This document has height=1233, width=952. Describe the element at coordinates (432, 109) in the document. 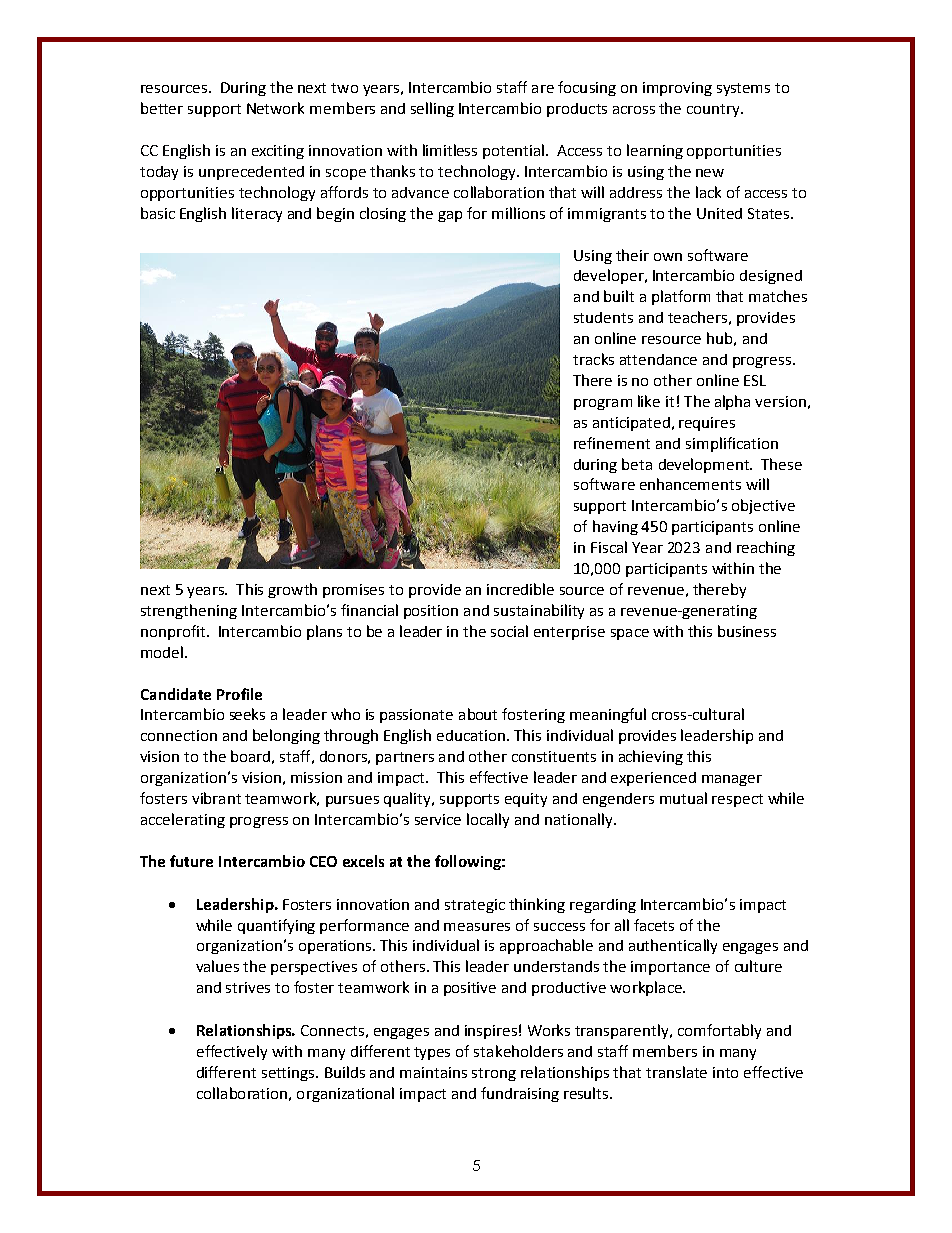

I see `selling` at that location.
